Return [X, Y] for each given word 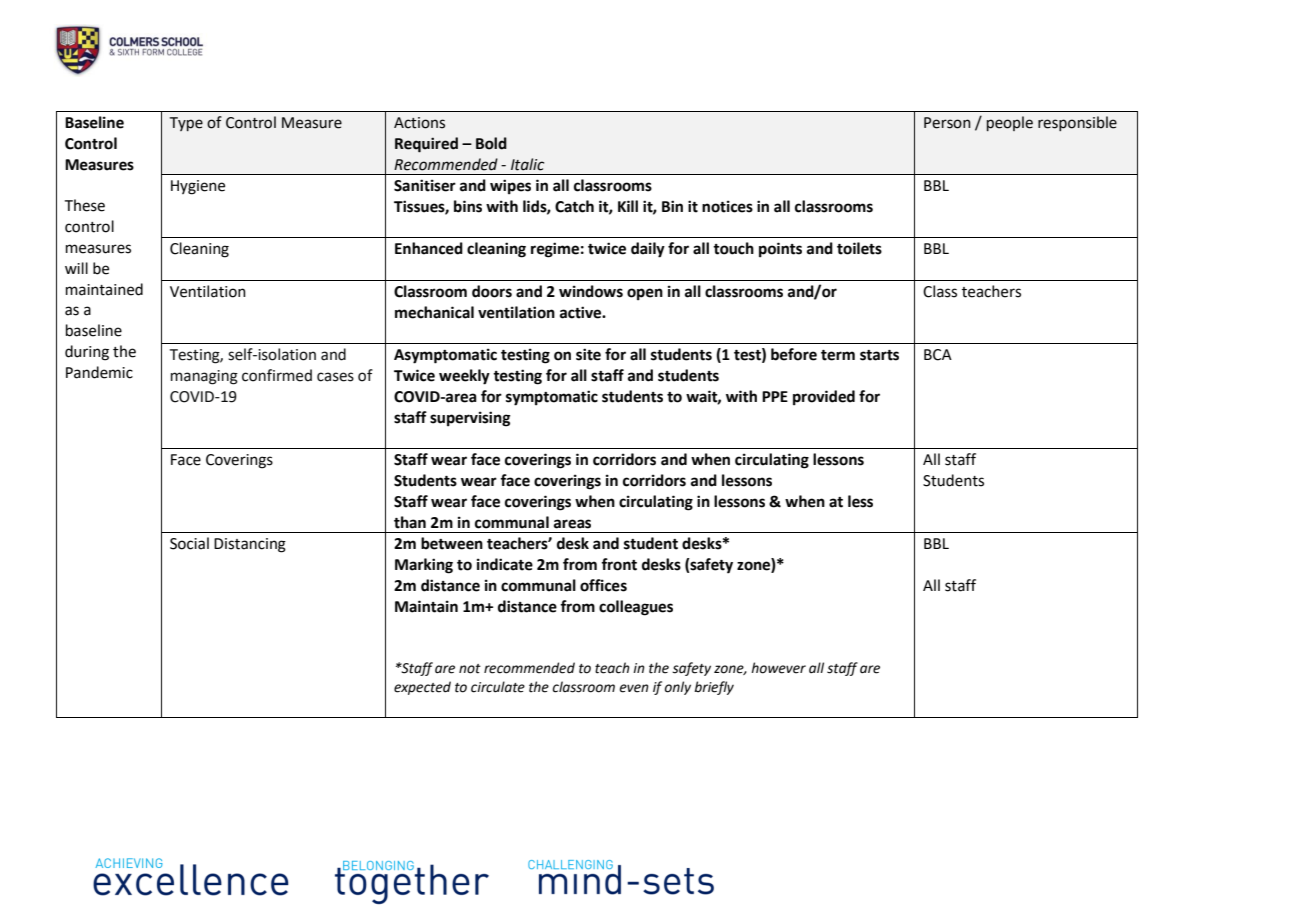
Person [947, 123]
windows [591, 291]
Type [186, 124]
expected [422, 688]
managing [204, 377]
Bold [491, 143]
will [76, 268]
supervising [470, 419]
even [634, 688]
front [619, 564]
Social [189, 543]
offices [603, 585]
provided [824, 398]
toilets [859, 248]
